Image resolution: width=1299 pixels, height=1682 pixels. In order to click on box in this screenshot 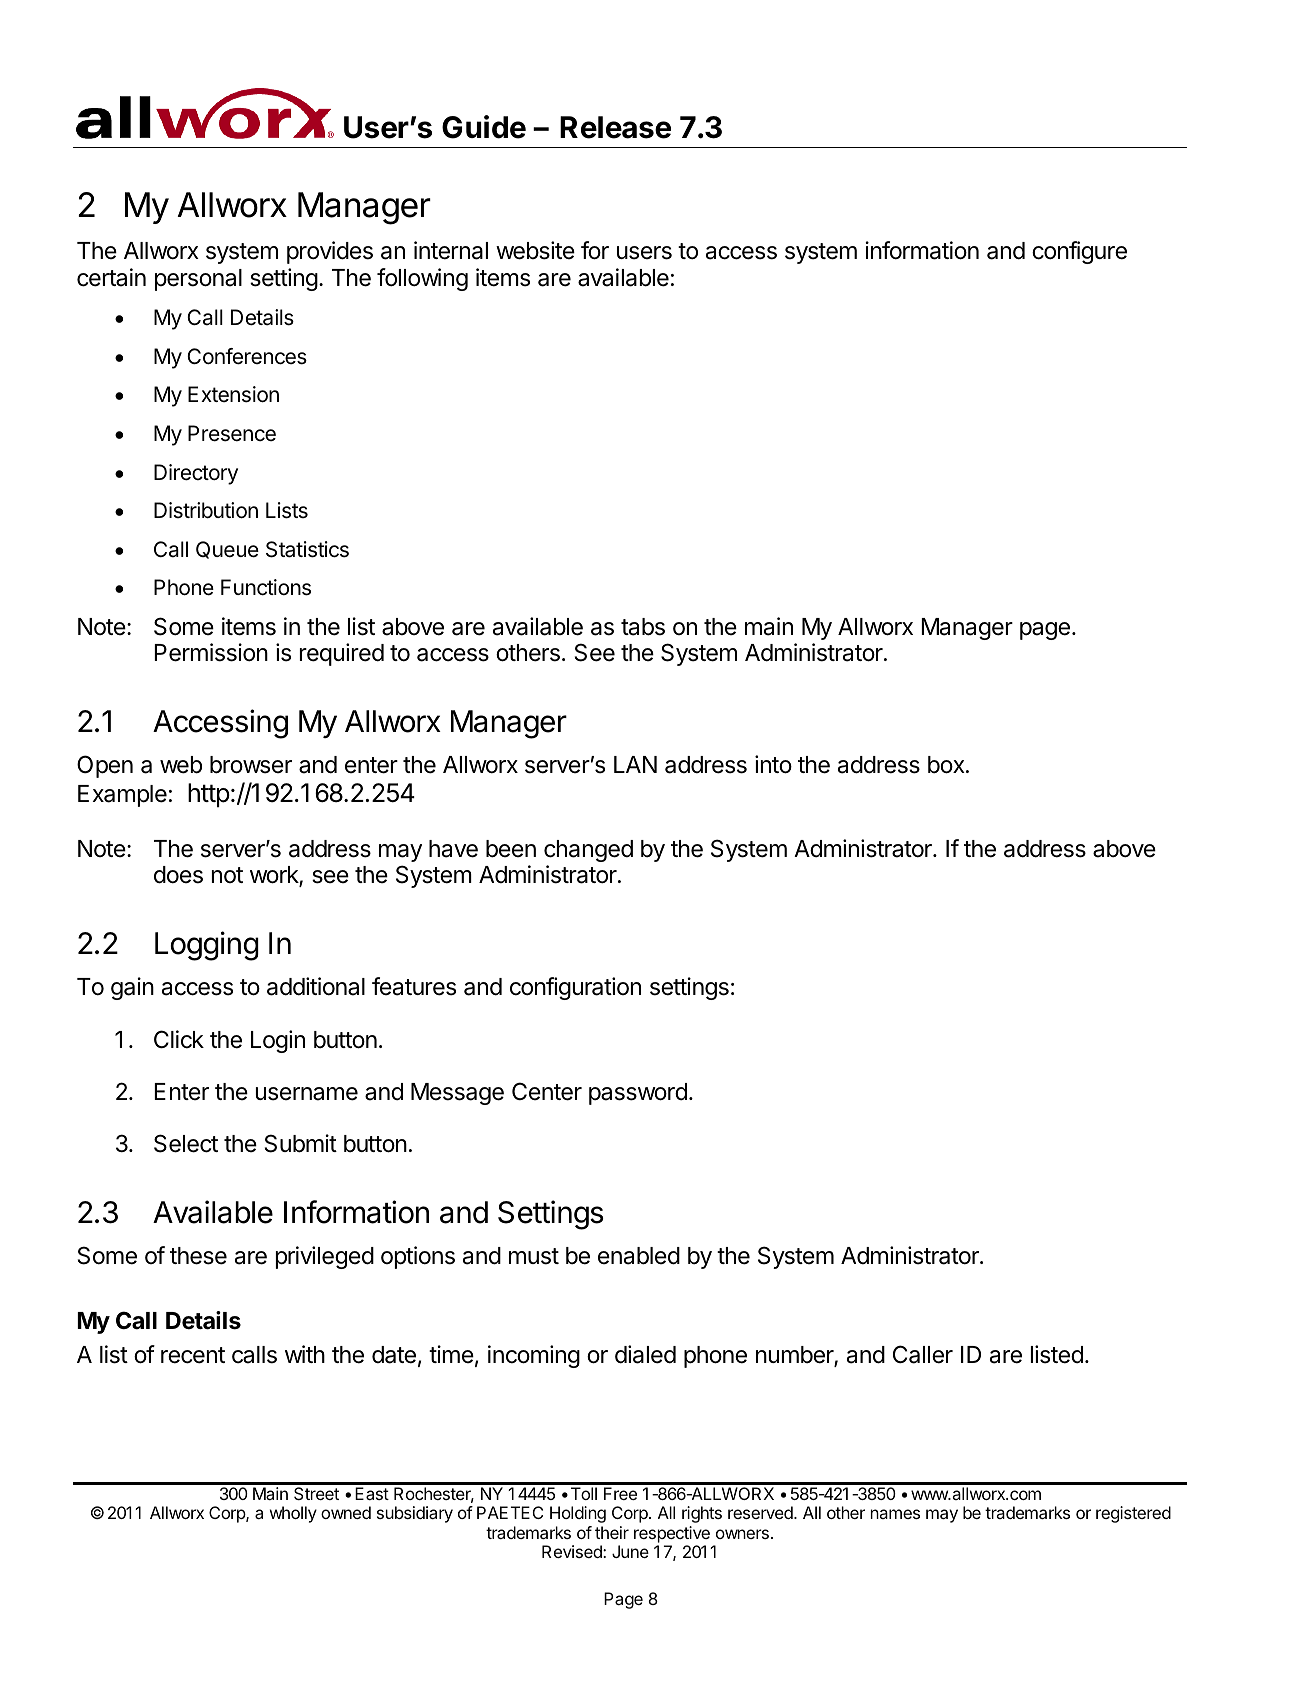, I will do `click(947, 765)`.
